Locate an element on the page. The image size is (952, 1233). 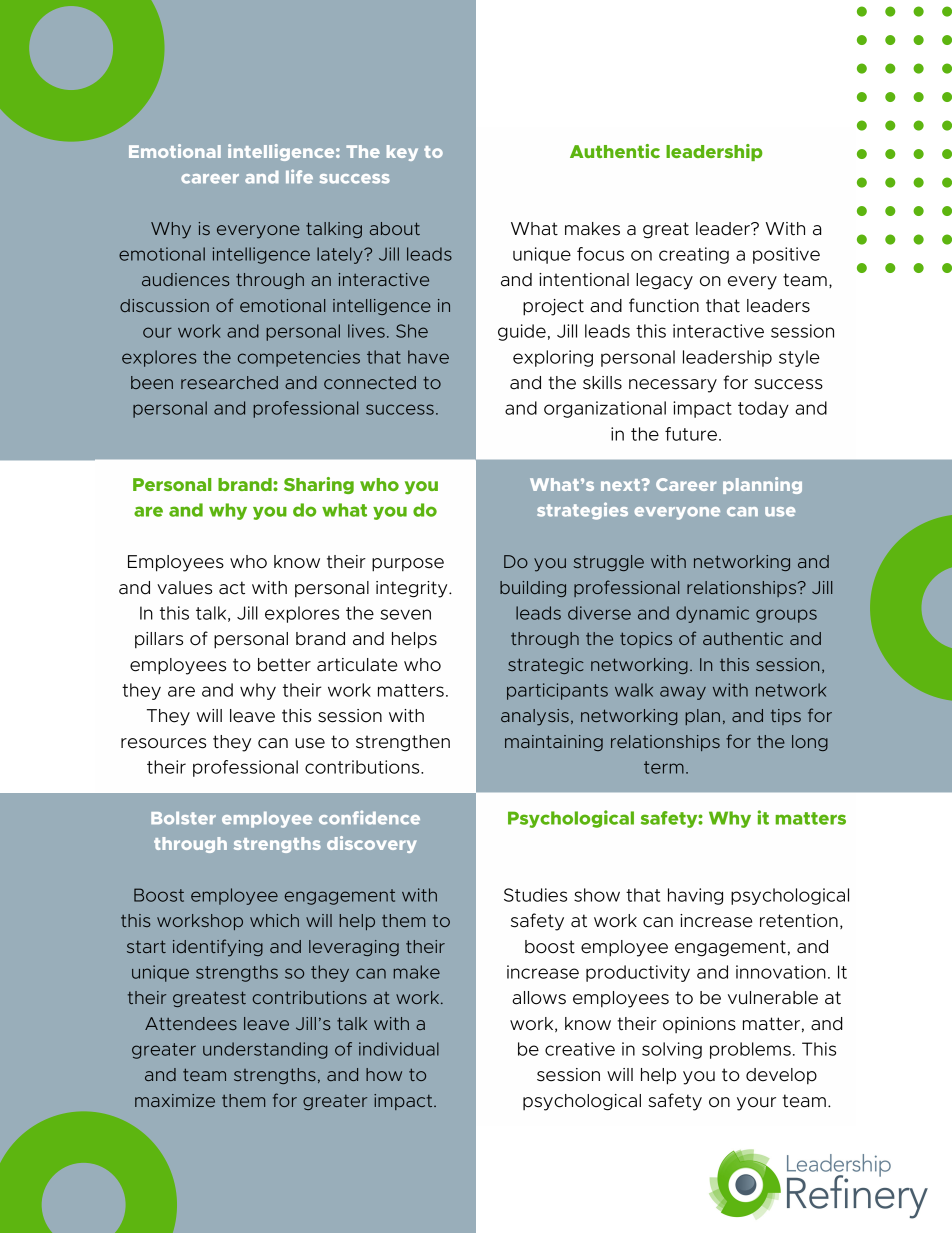
problems is located at coordinates (750, 1050).
